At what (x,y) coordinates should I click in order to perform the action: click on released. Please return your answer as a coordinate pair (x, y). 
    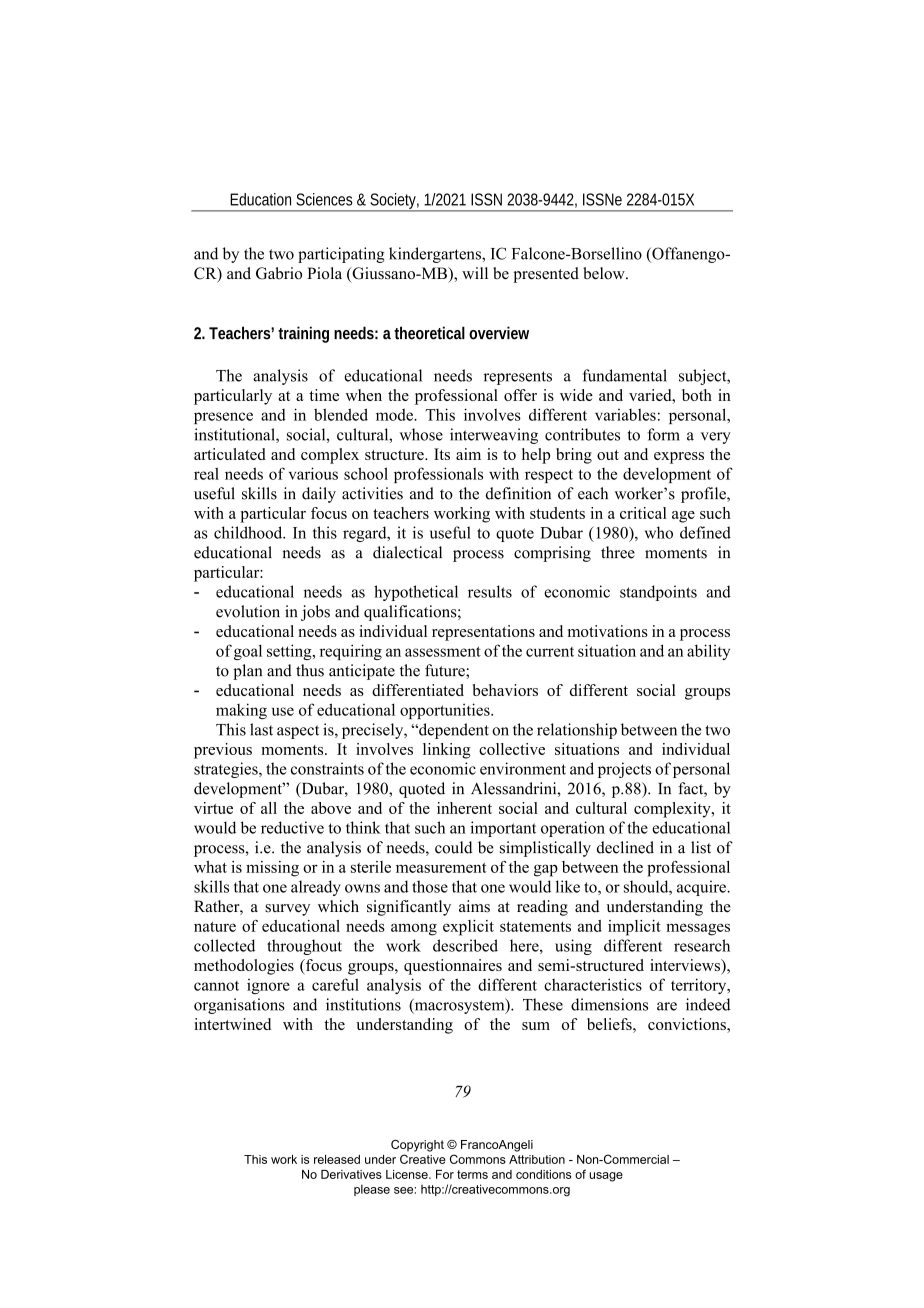
    Looking at the image, I should click on (337, 1159).
